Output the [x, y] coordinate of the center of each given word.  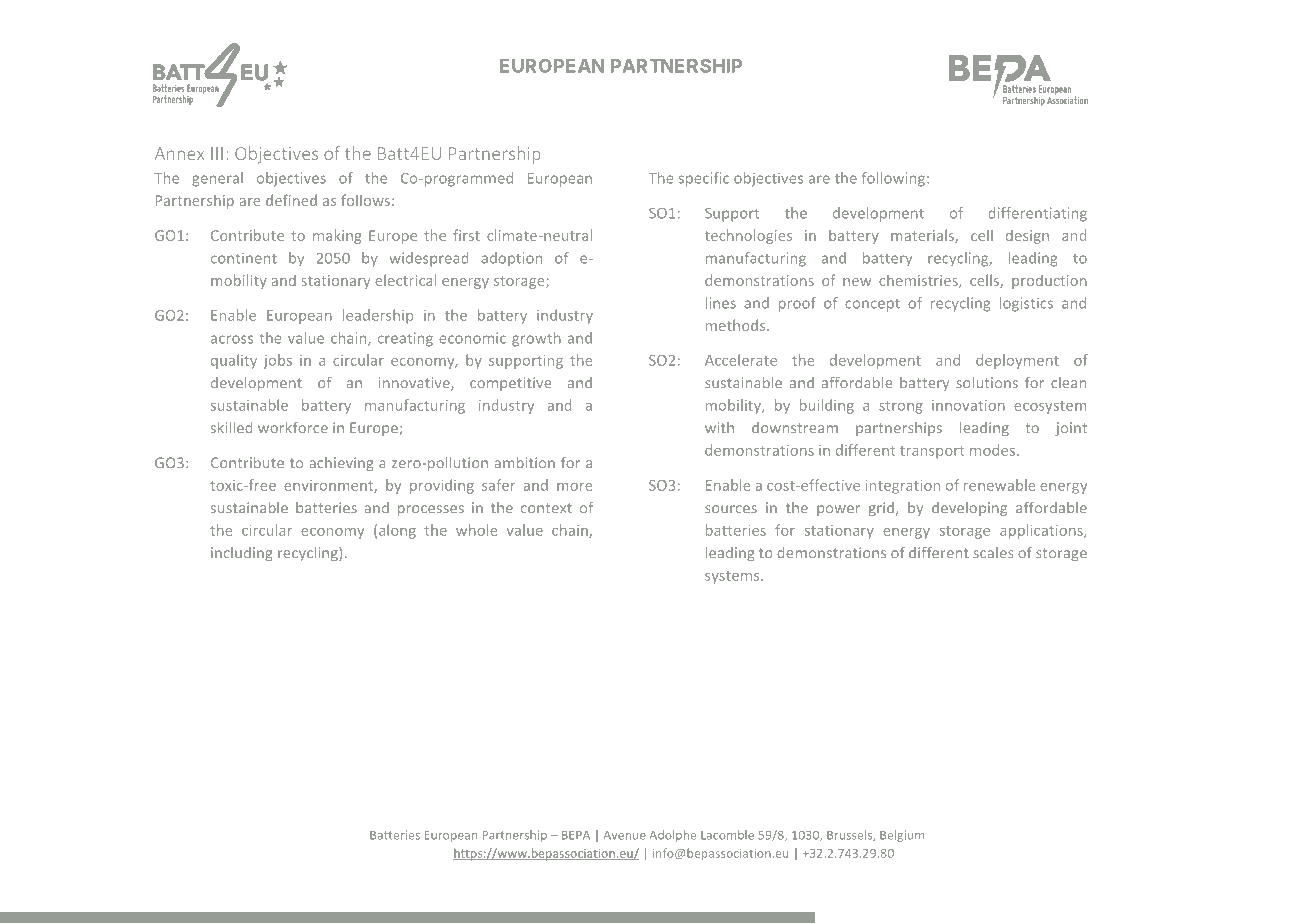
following [895, 179]
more [574, 487]
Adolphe [673, 836]
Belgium [902, 836]
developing [969, 509]
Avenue [625, 835]
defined [291, 200]
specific [704, 179]
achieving [341, 464]
